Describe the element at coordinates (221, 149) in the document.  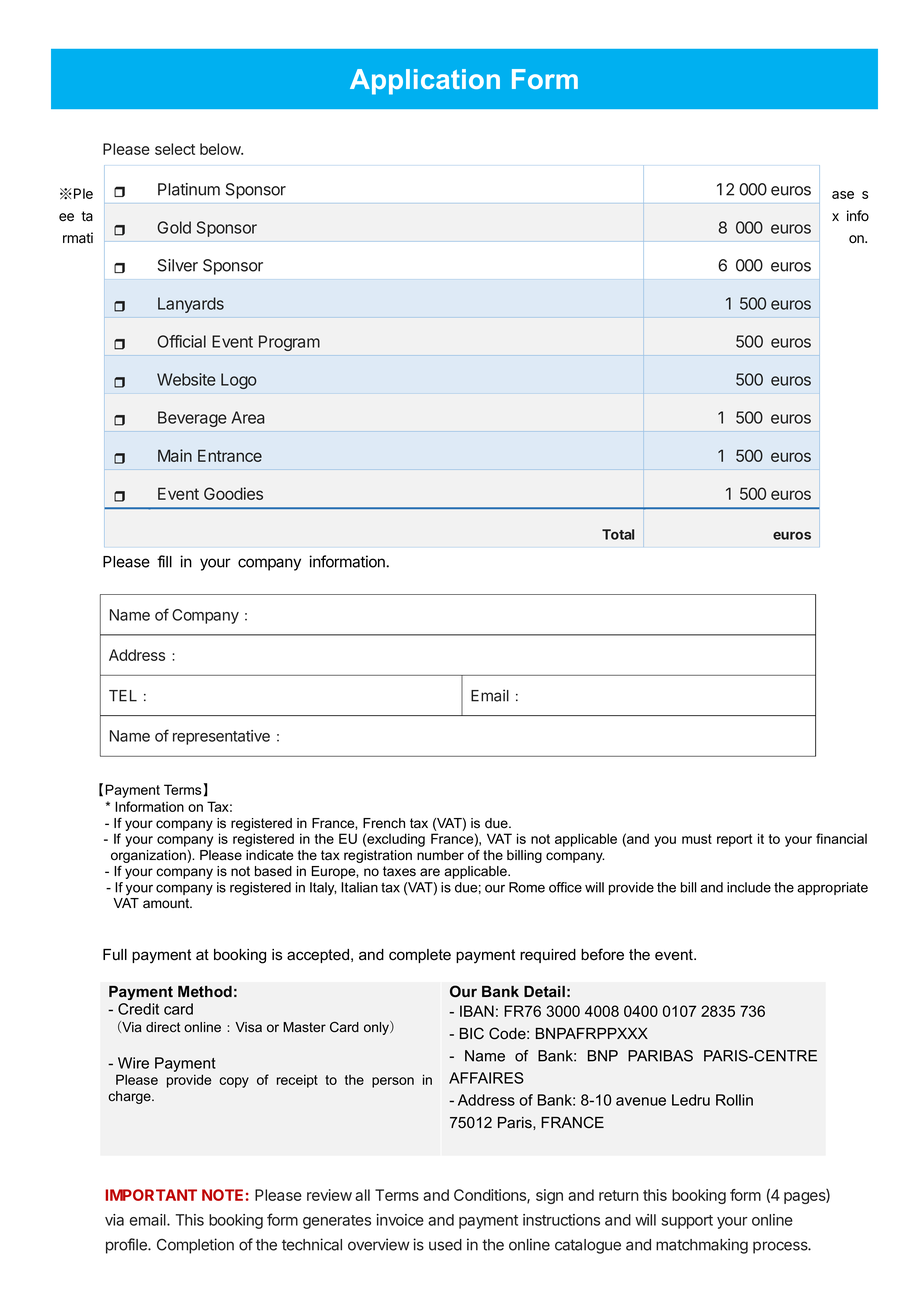
I see `below` at that location.
